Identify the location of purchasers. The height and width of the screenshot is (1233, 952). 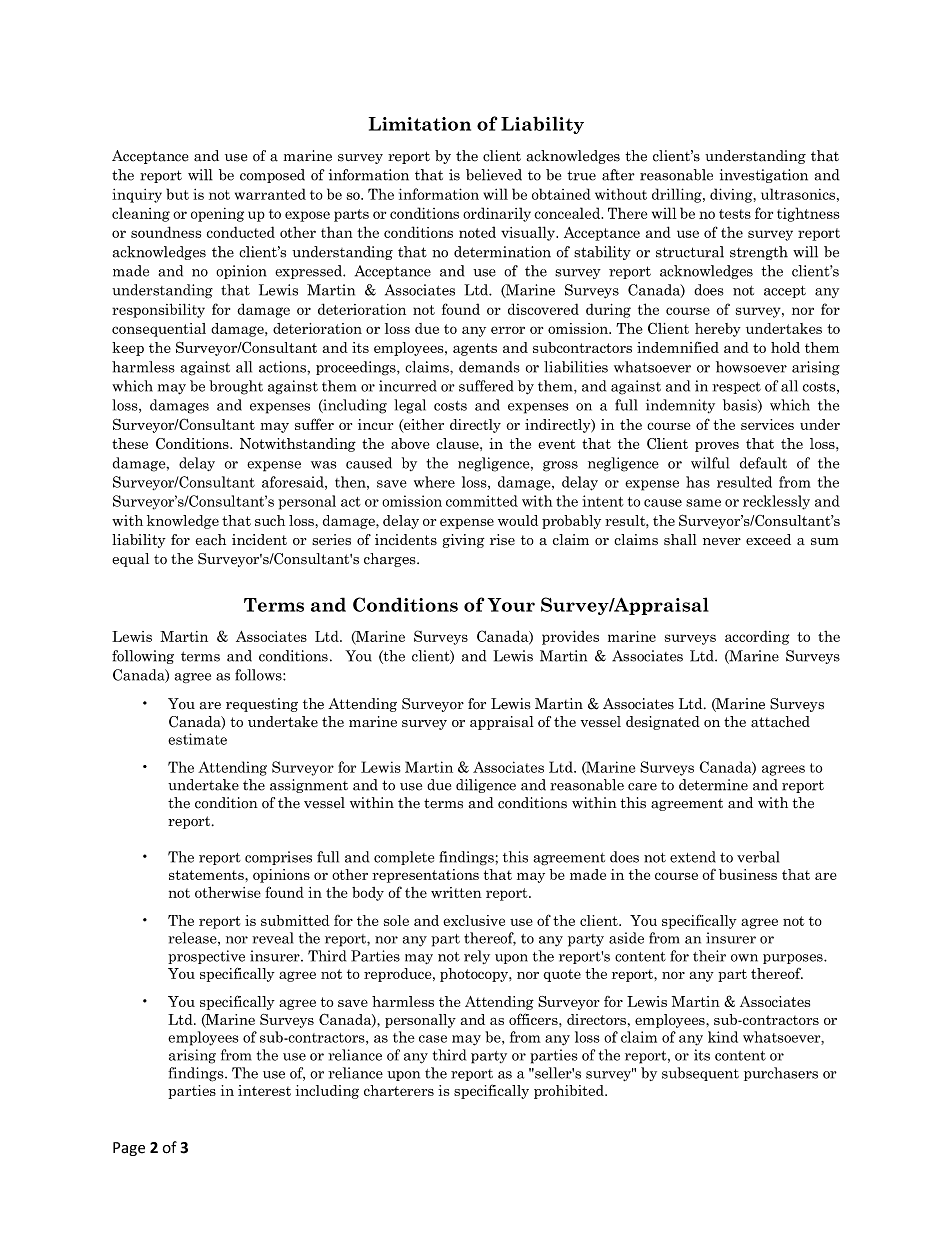
(781, 1074).
